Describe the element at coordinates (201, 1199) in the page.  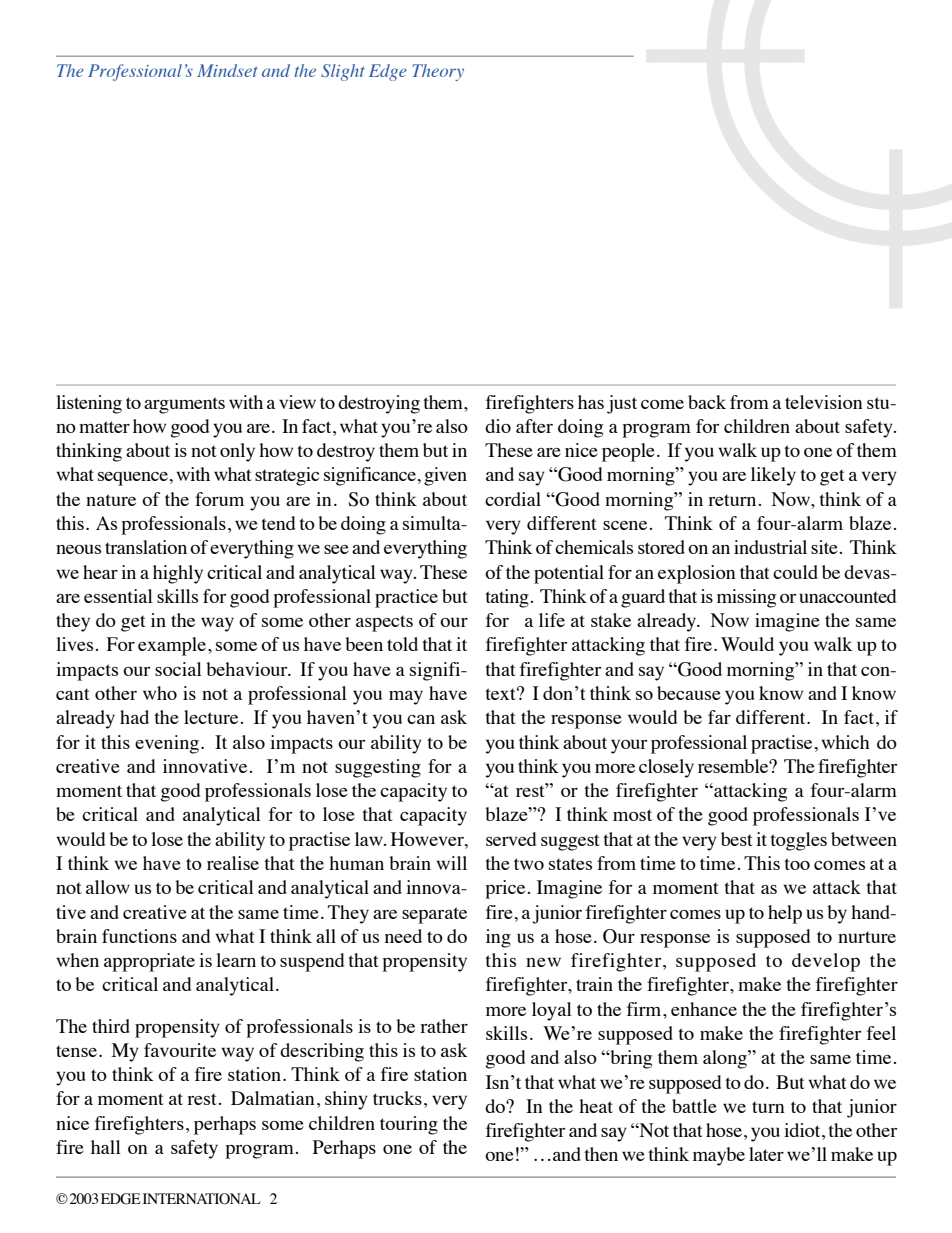
I see `INTERNATIONAL` at that location.
